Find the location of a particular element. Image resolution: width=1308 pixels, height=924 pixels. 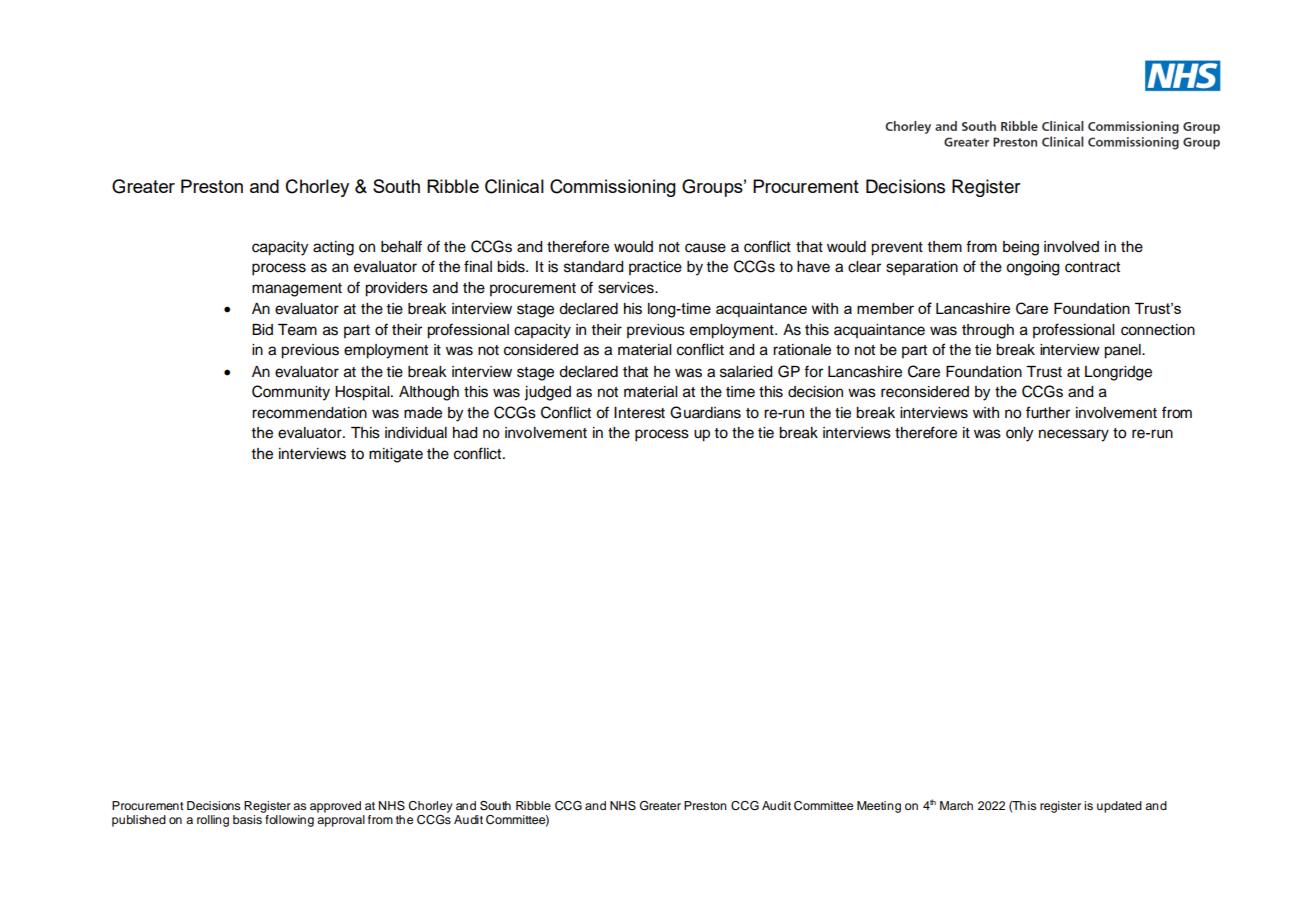

further is located at coordinates (1048, 412).
